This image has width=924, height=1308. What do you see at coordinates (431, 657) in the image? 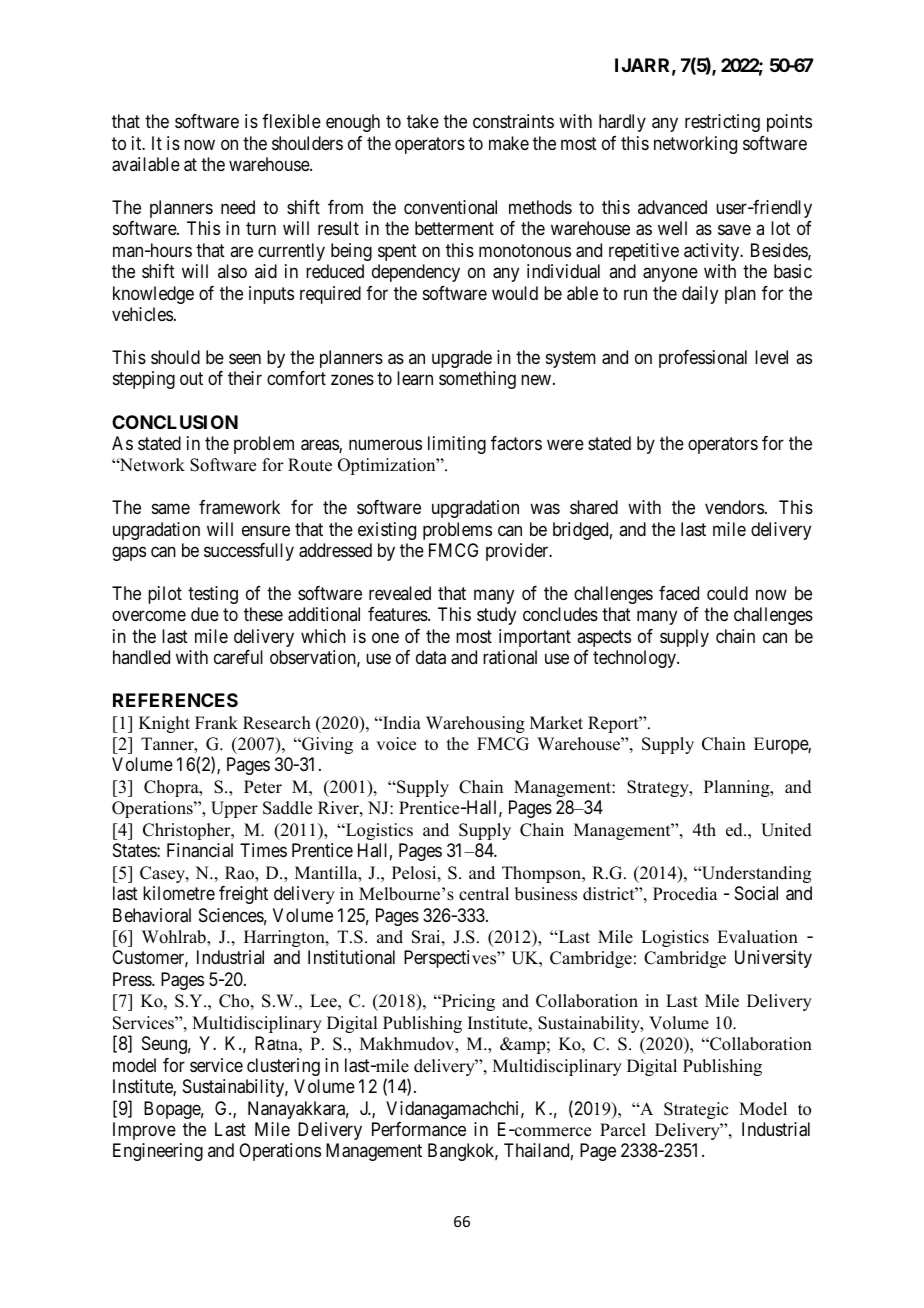
I see `data` at bounding box center [431, 657].
